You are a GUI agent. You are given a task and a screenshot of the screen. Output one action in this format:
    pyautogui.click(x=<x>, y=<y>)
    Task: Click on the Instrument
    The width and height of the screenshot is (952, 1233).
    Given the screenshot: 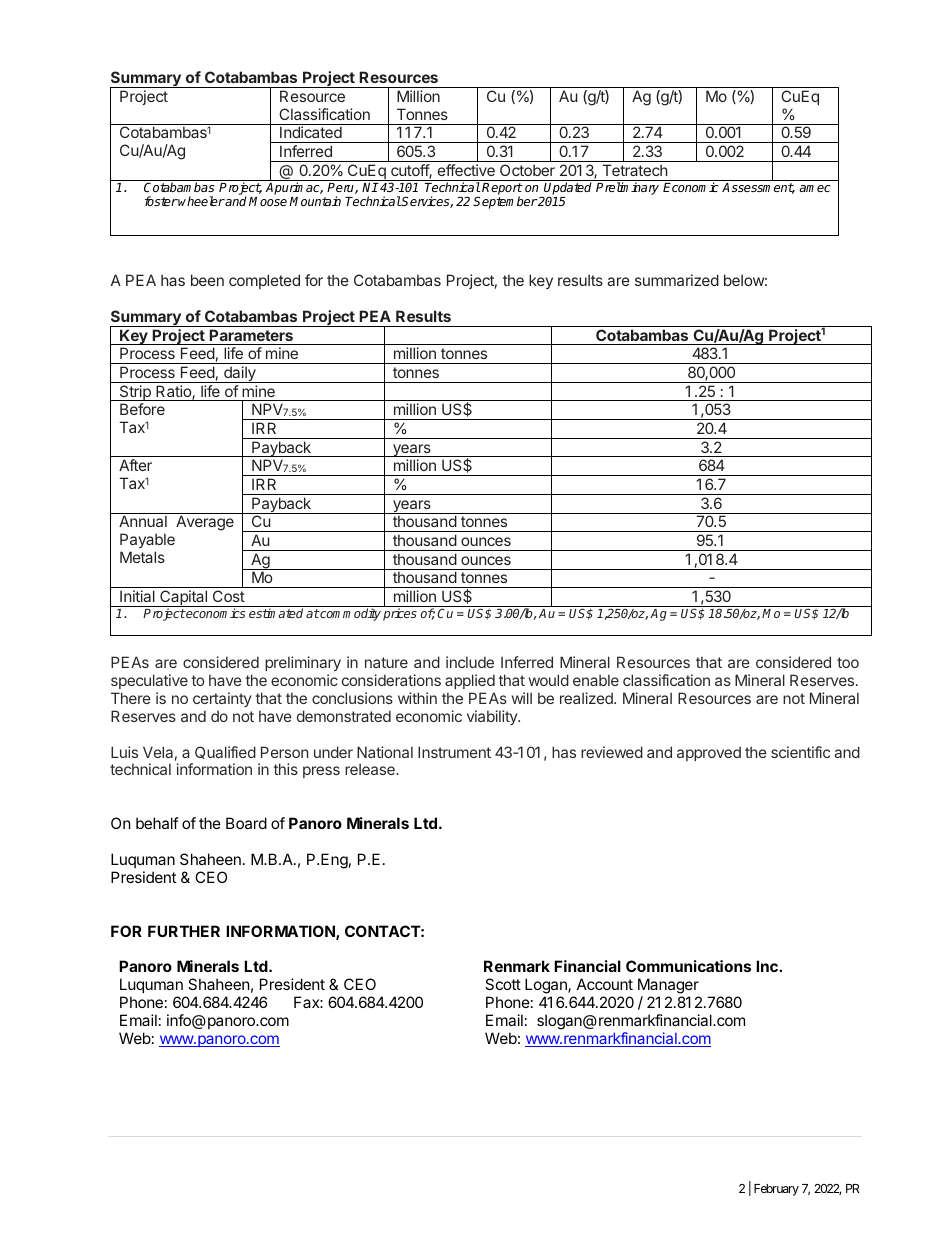 What is the action you would take?
    pyautogui.click(x=454, y=752)
